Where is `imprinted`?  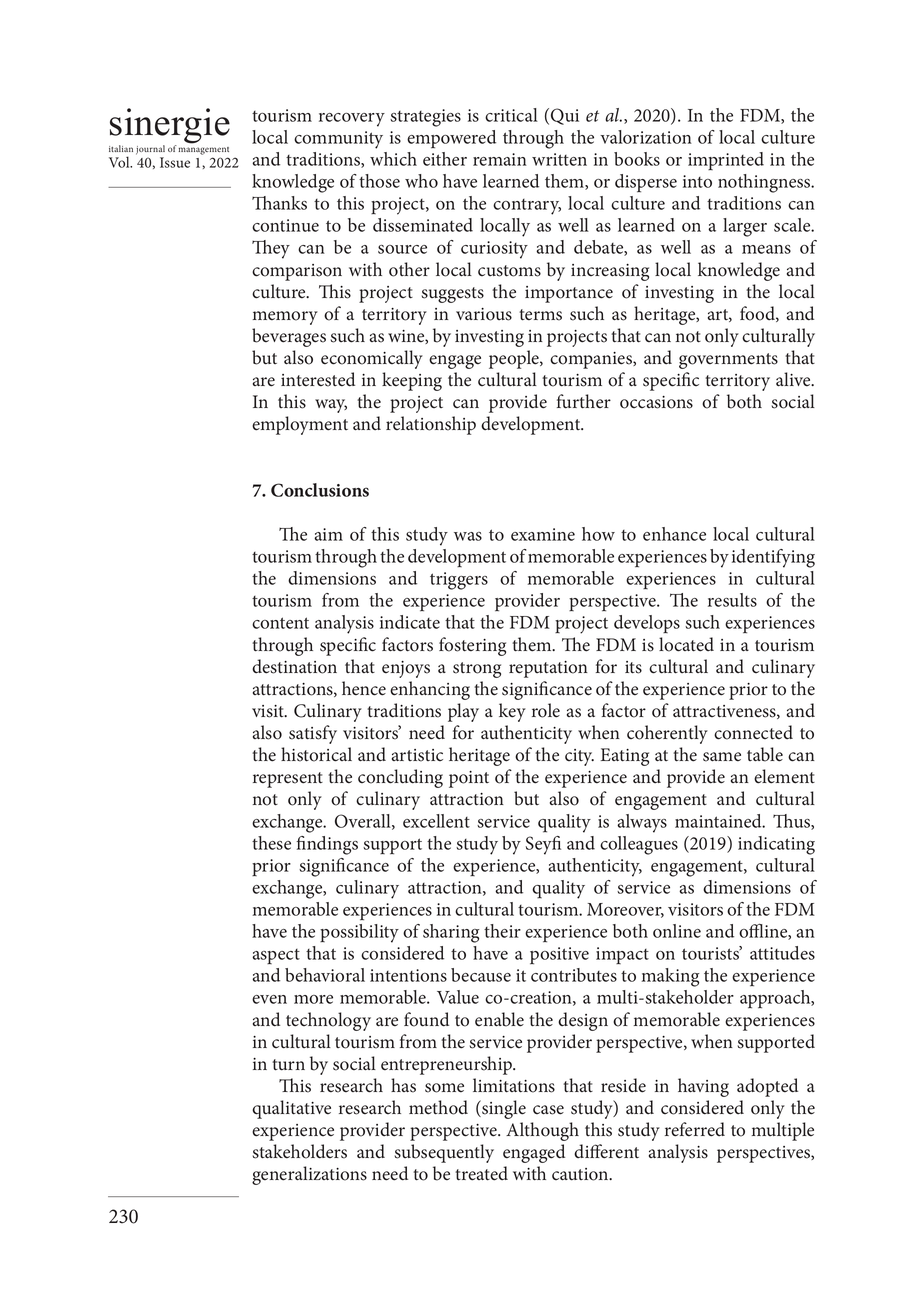 imprinted is located at coordinates (726, 161).
